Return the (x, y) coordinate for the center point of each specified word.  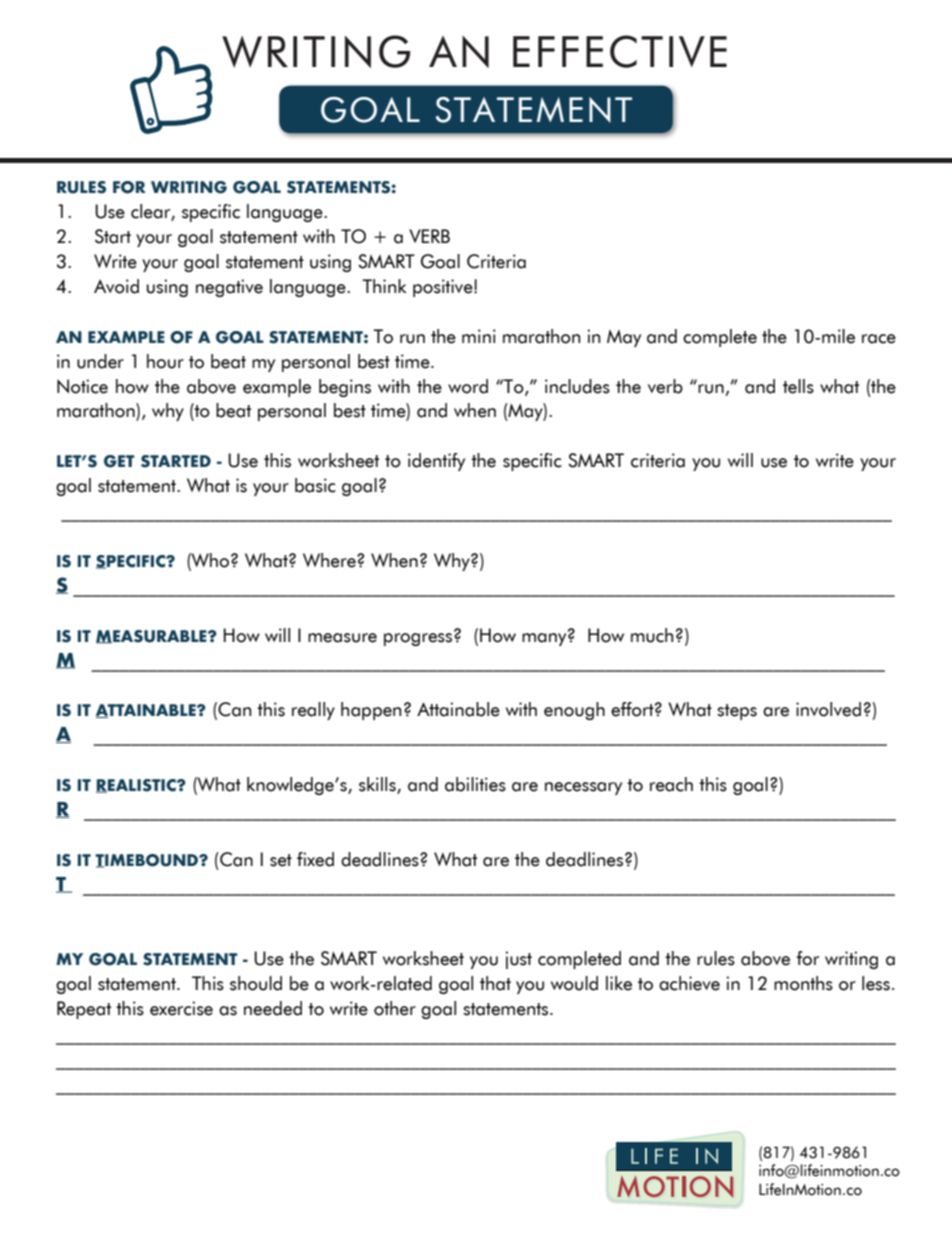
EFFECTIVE (620, 51)
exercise (181, 1008)
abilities (475, 784)
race (879, 339)
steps (737, 712)
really (313, 711)
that (495, 983)
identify (436, 462)
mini (479, 336)
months (803, 983)
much (652, 635)
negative (229, 288)
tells (798, 386)
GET (119, 461)
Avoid (116, 286)
